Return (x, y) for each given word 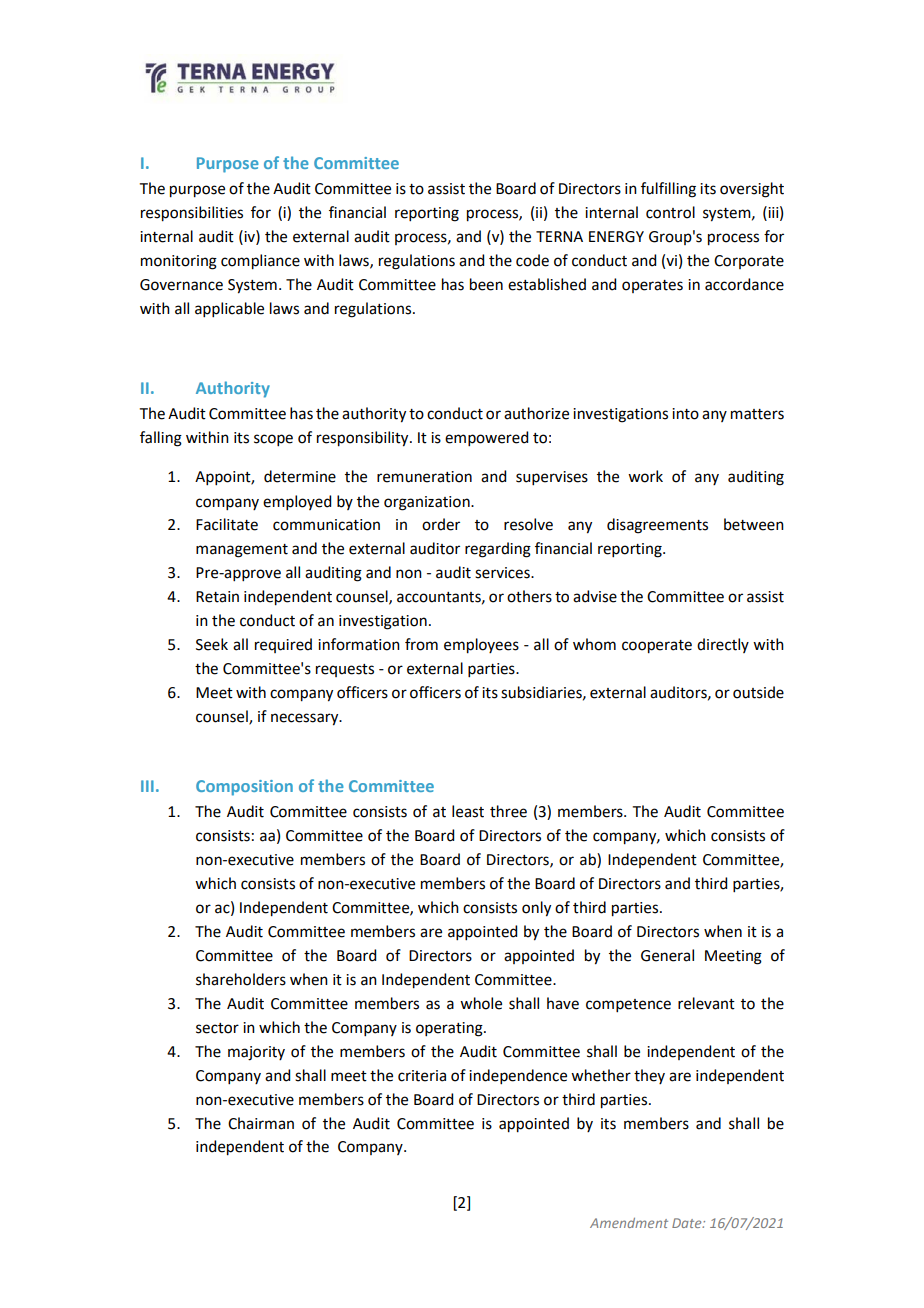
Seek (212, 644)
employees (481, 646)
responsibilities (192, 214)
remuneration (424, 477)
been (486, 284)
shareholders (241, 979)
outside (758, 692)
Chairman (261, 1123)
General (667, 955)
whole (481, 1003)
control (670, 212)
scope (273, 440)
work (645, 476)
